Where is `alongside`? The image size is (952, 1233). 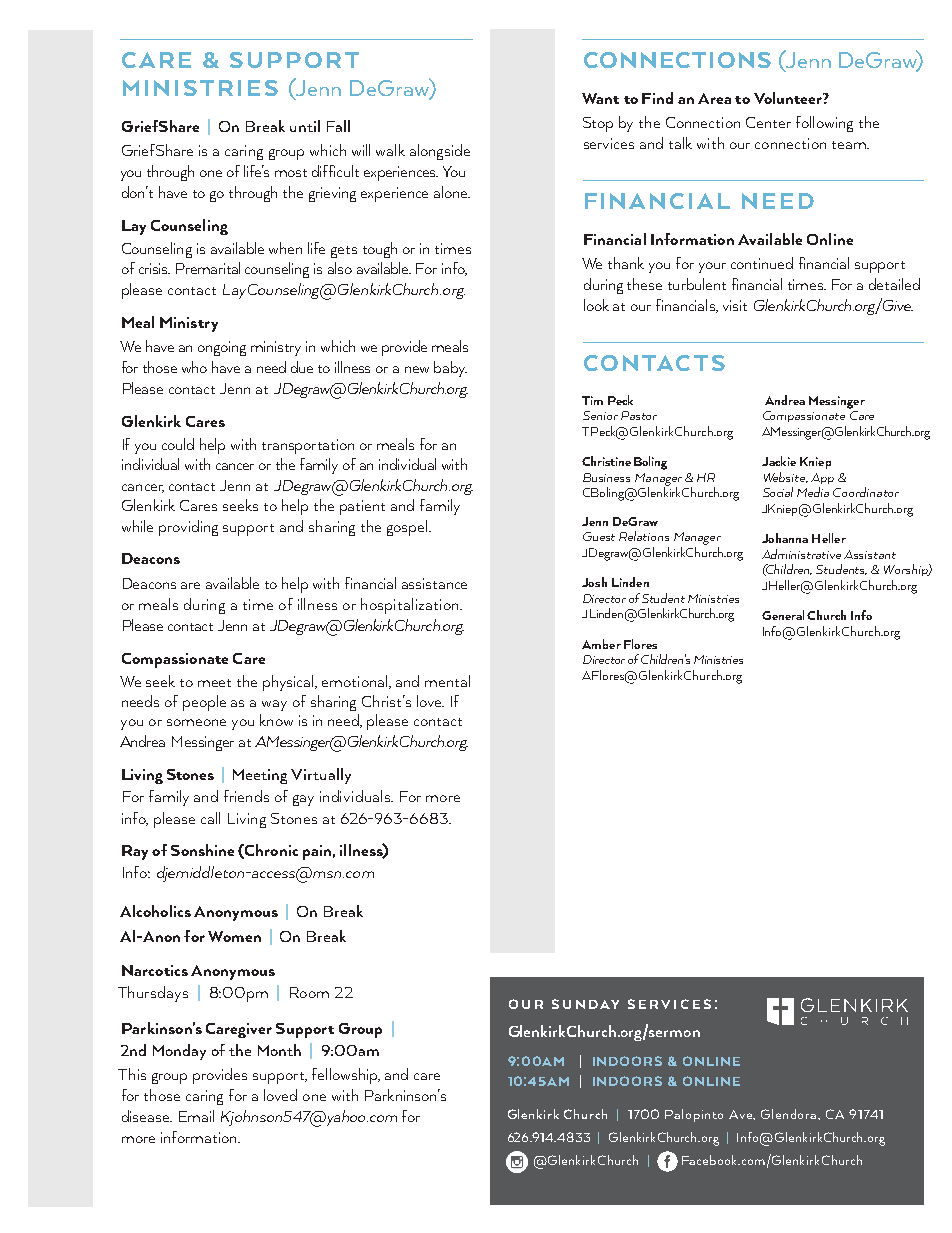
alongside is located at coordinates (440, 152).
